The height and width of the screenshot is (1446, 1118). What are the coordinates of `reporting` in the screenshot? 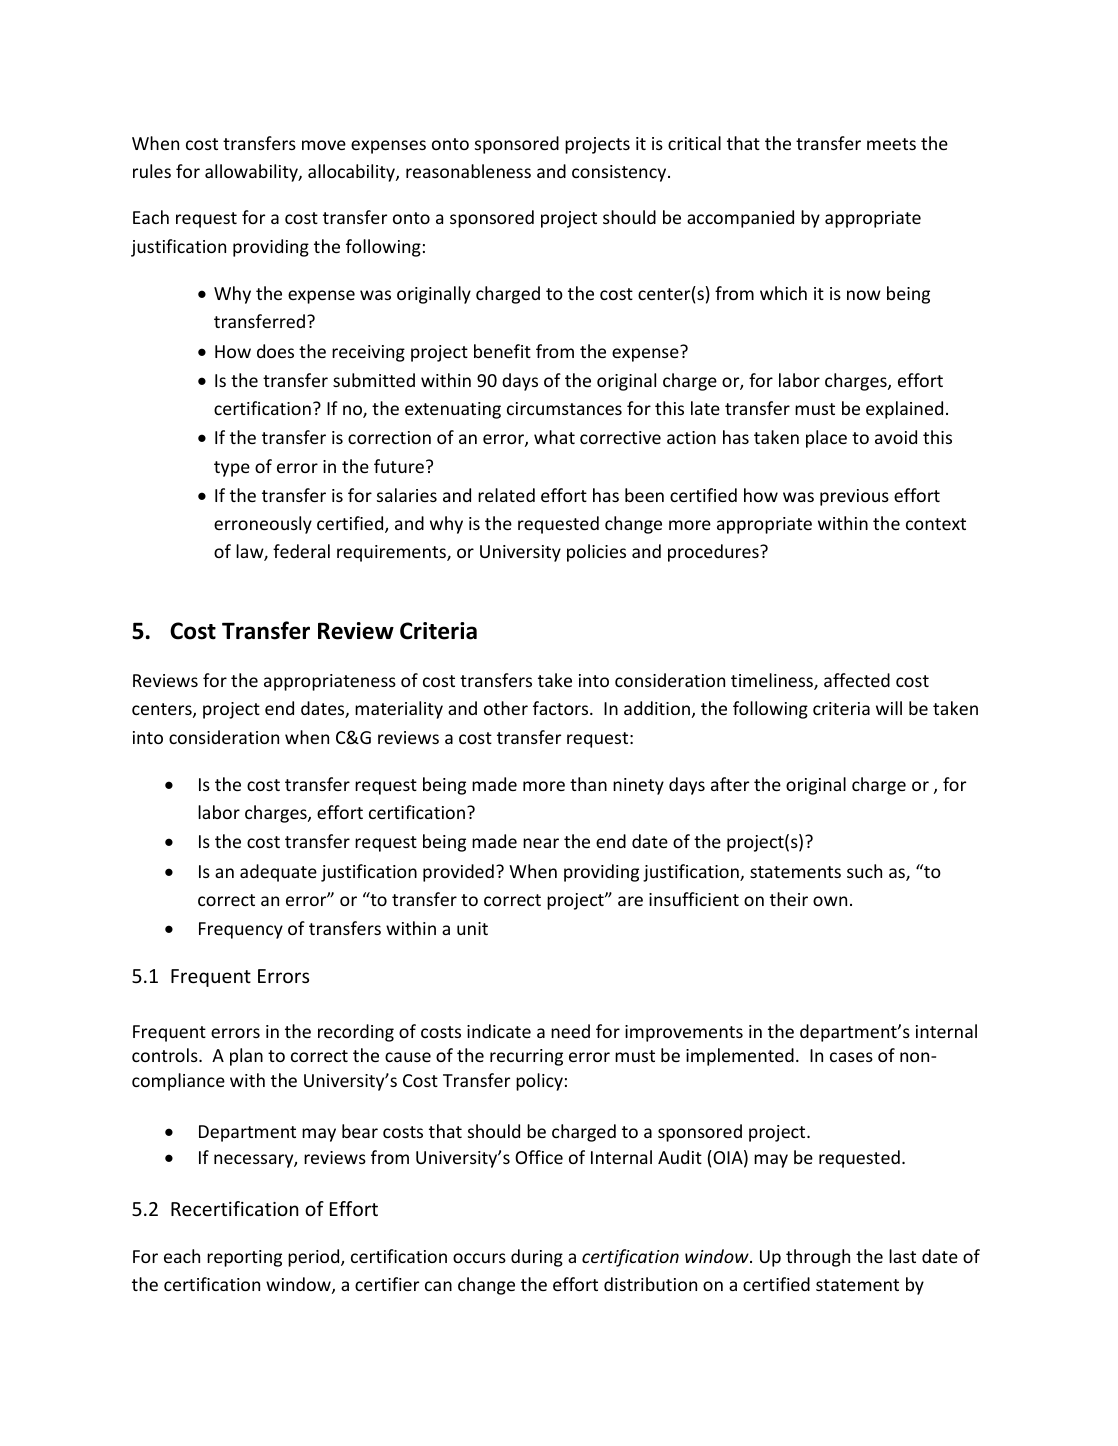 It's located at (244, 1258).
